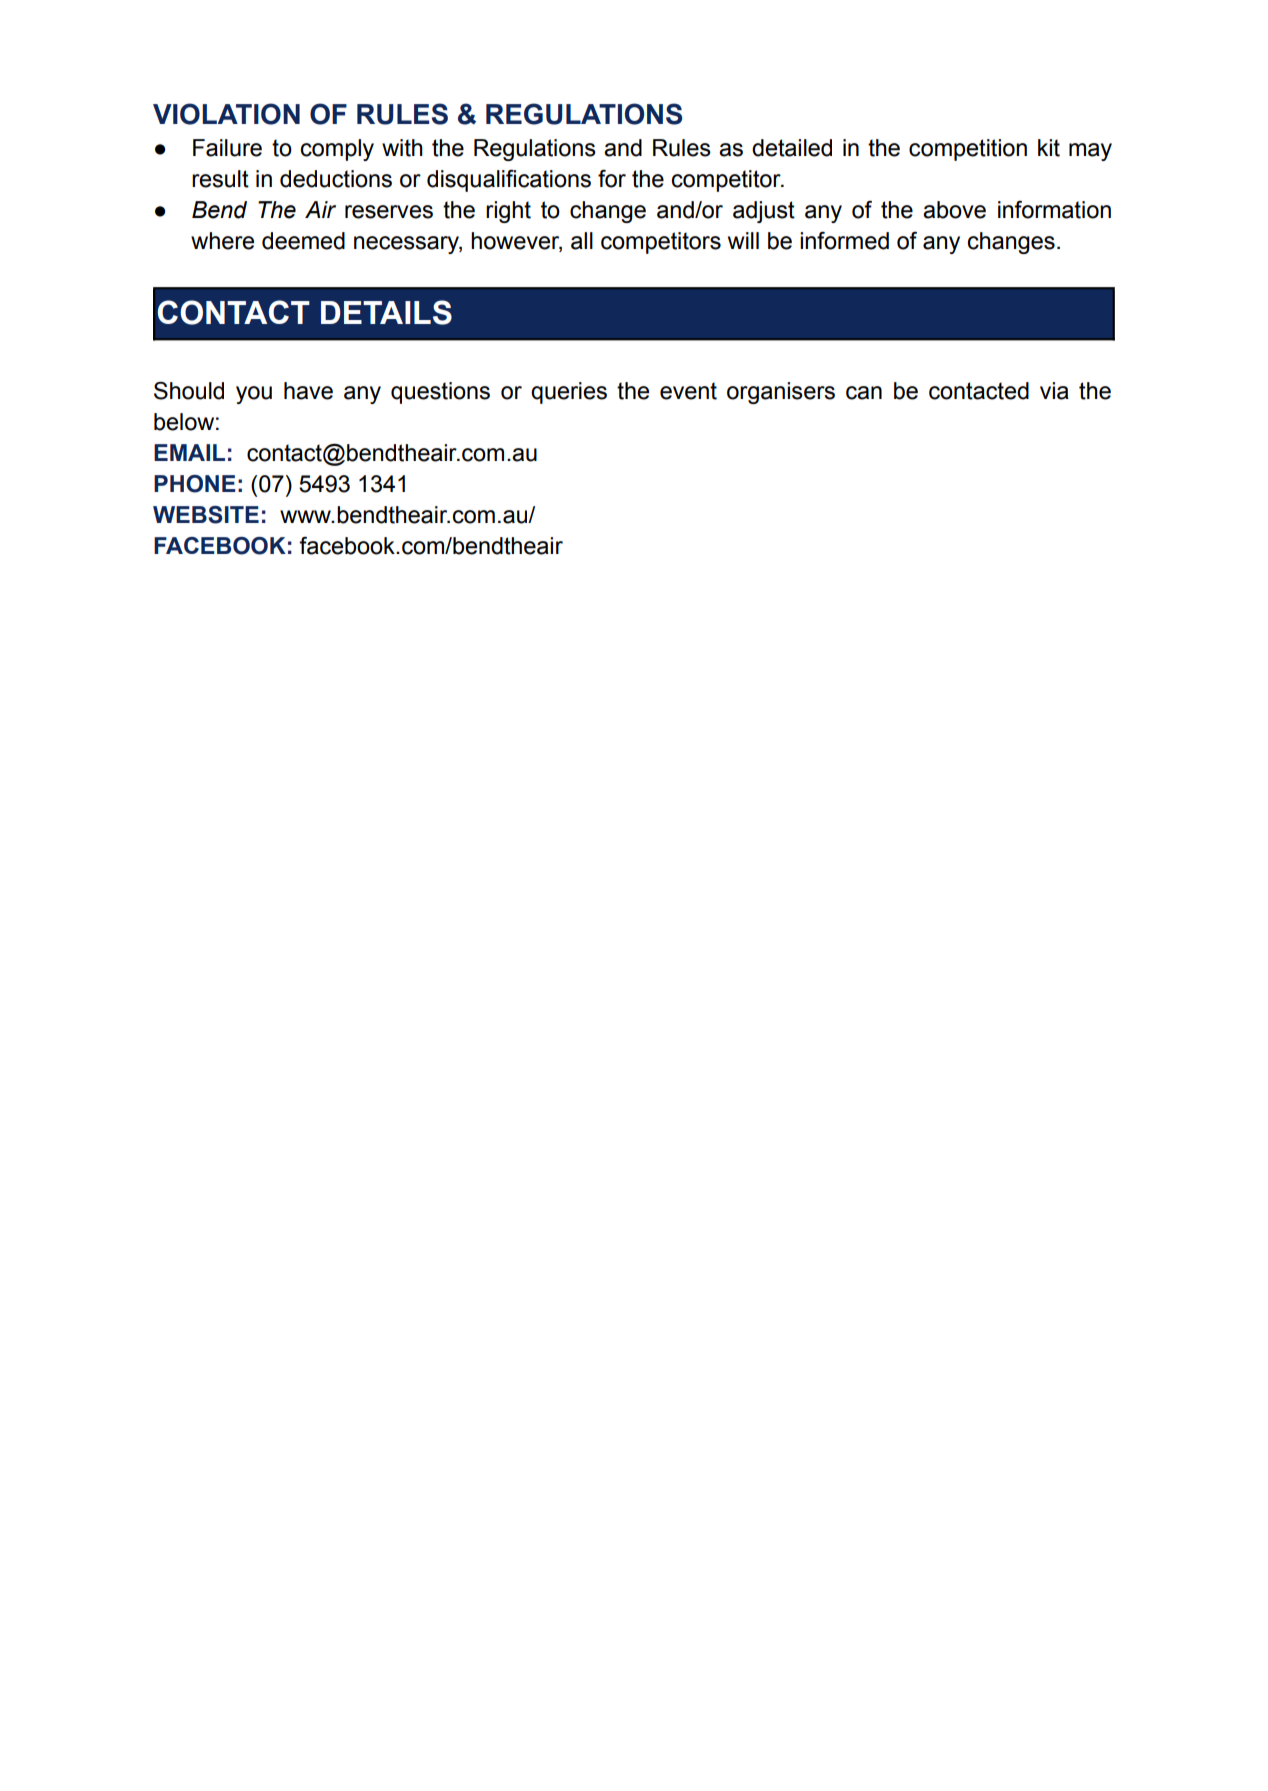  Describe the element at coordinates (582, 241) in the screenshot. I see `all` at that location.
